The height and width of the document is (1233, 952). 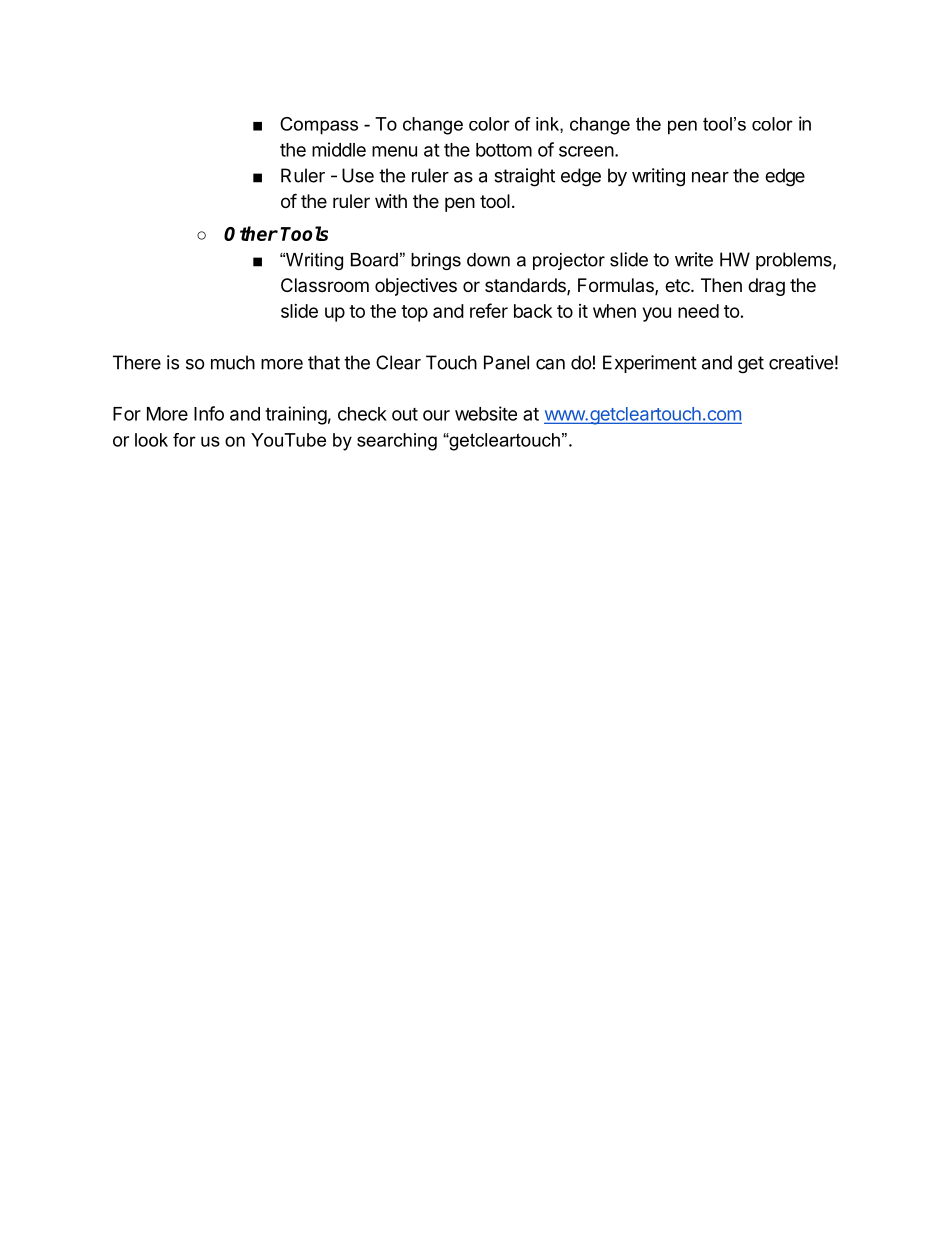 What do you see at coordinates (586, 151) in the document?
I see `screen` at bounding box center [586, 151].
